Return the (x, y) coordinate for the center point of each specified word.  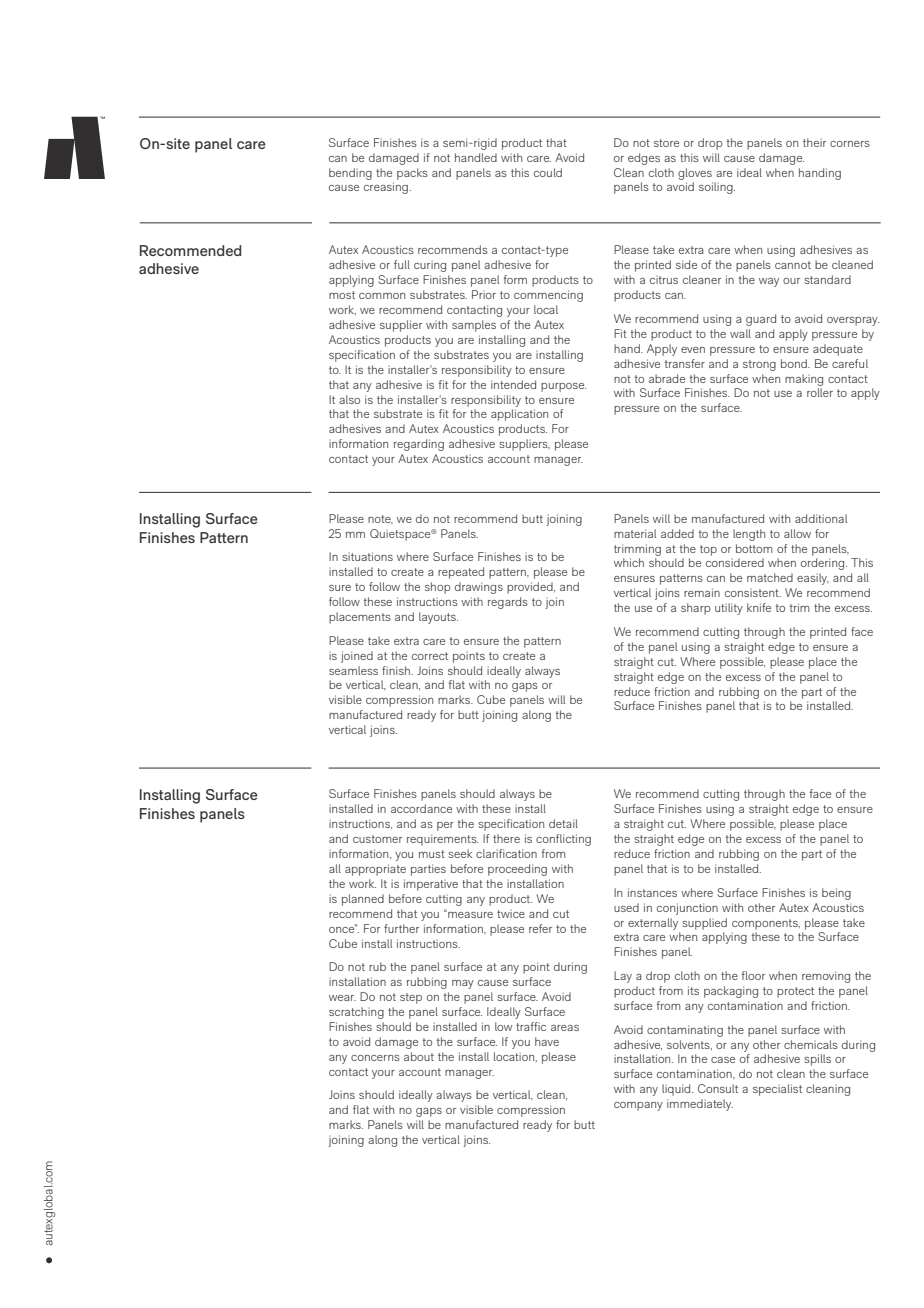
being (836, 894)
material (635, 533)
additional (821, 518)
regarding (419, 445)
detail (563, 823)
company (638, 1106)
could (548, 172)
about (419, 1056)
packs (412, 174)
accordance (421, 808)
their (814, 142)
